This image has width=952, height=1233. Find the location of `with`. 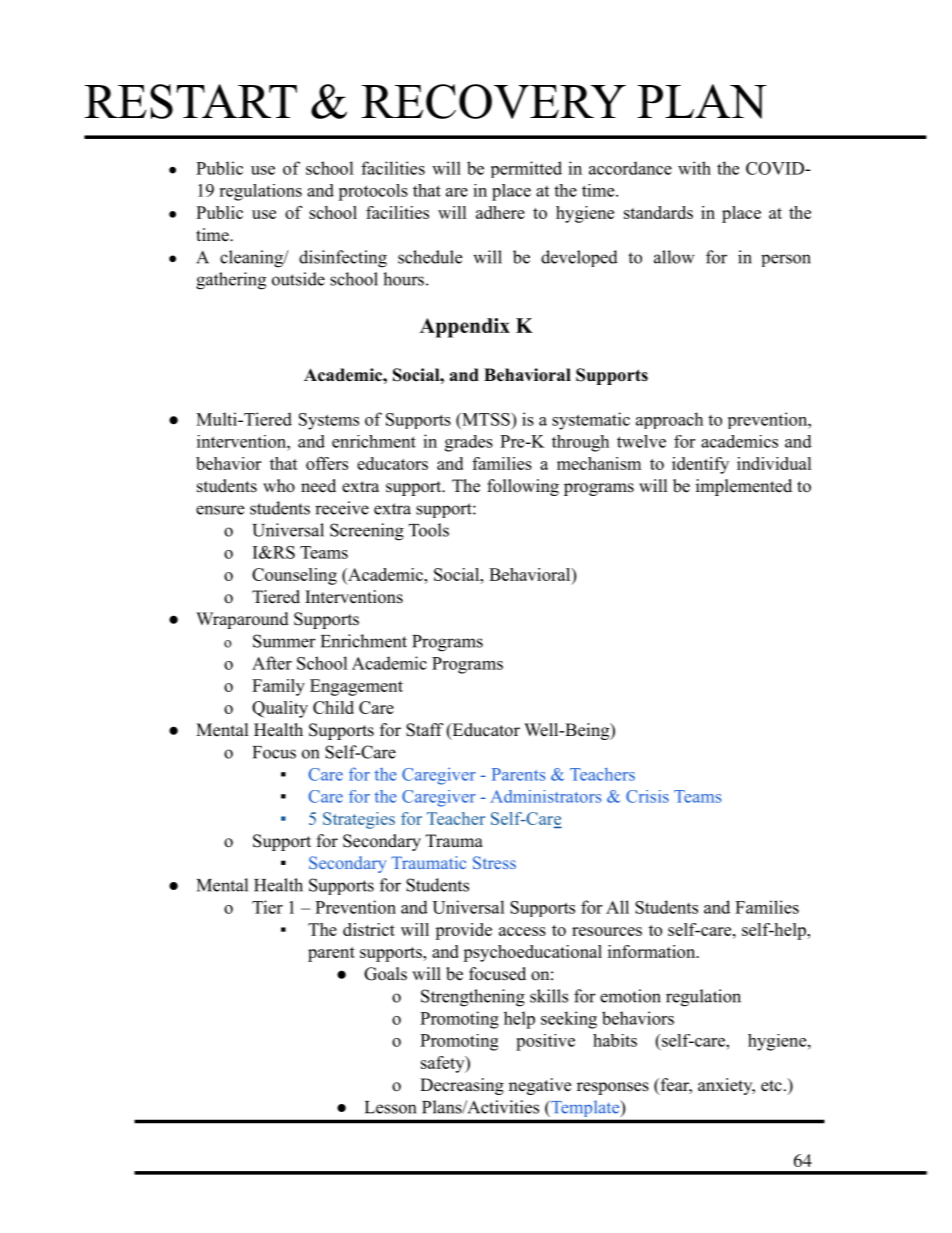

with is located at coordinates (694, 168).
